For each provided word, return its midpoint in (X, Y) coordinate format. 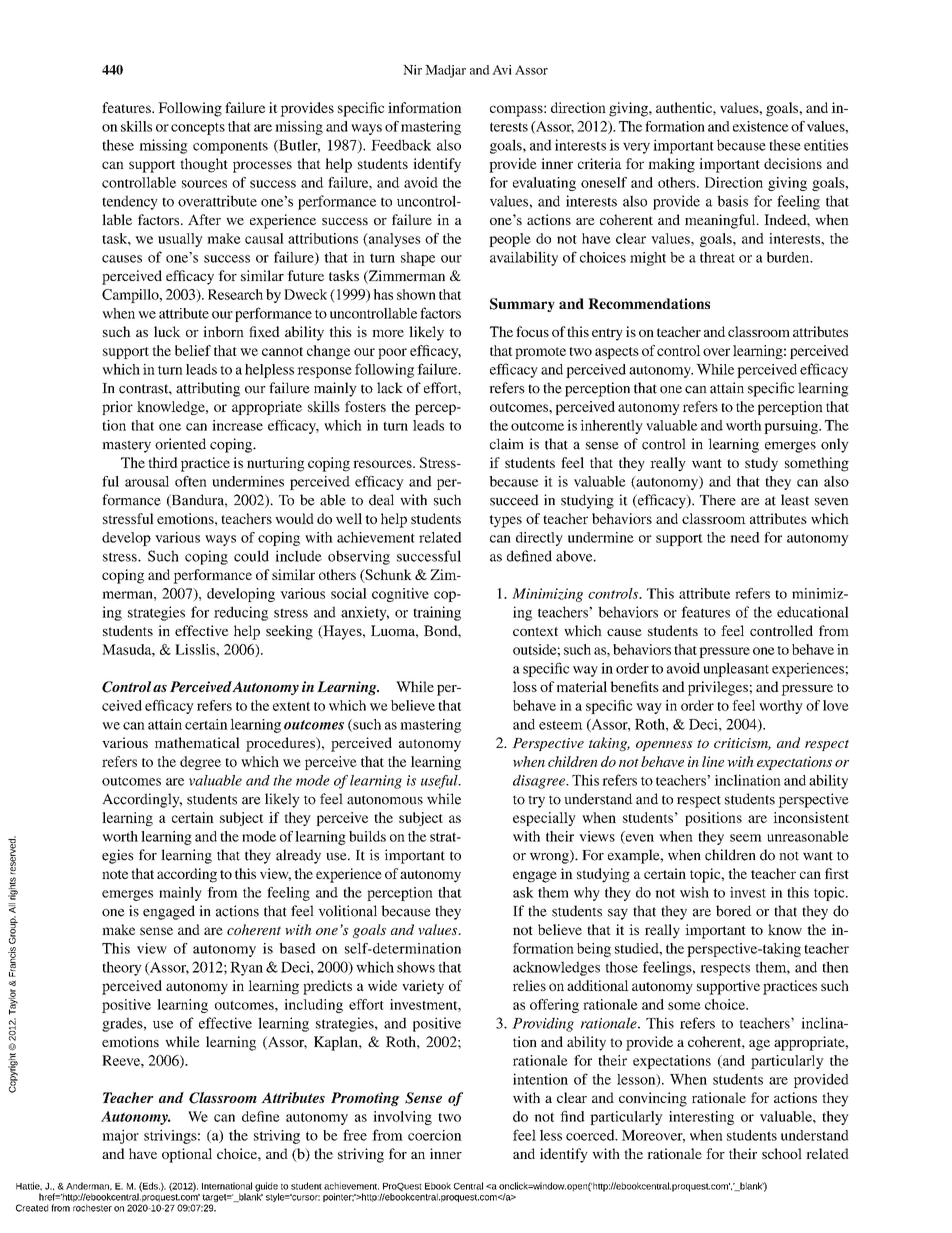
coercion (435, 1135)
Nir (412, 70)
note (115, 874)
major (120, 1136)
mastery (126, 446)
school (782, 1153)
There (718, 500)
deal (381, 500)
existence (761, 126)
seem (746, 838)
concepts (198, 129)
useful (440, 782)
